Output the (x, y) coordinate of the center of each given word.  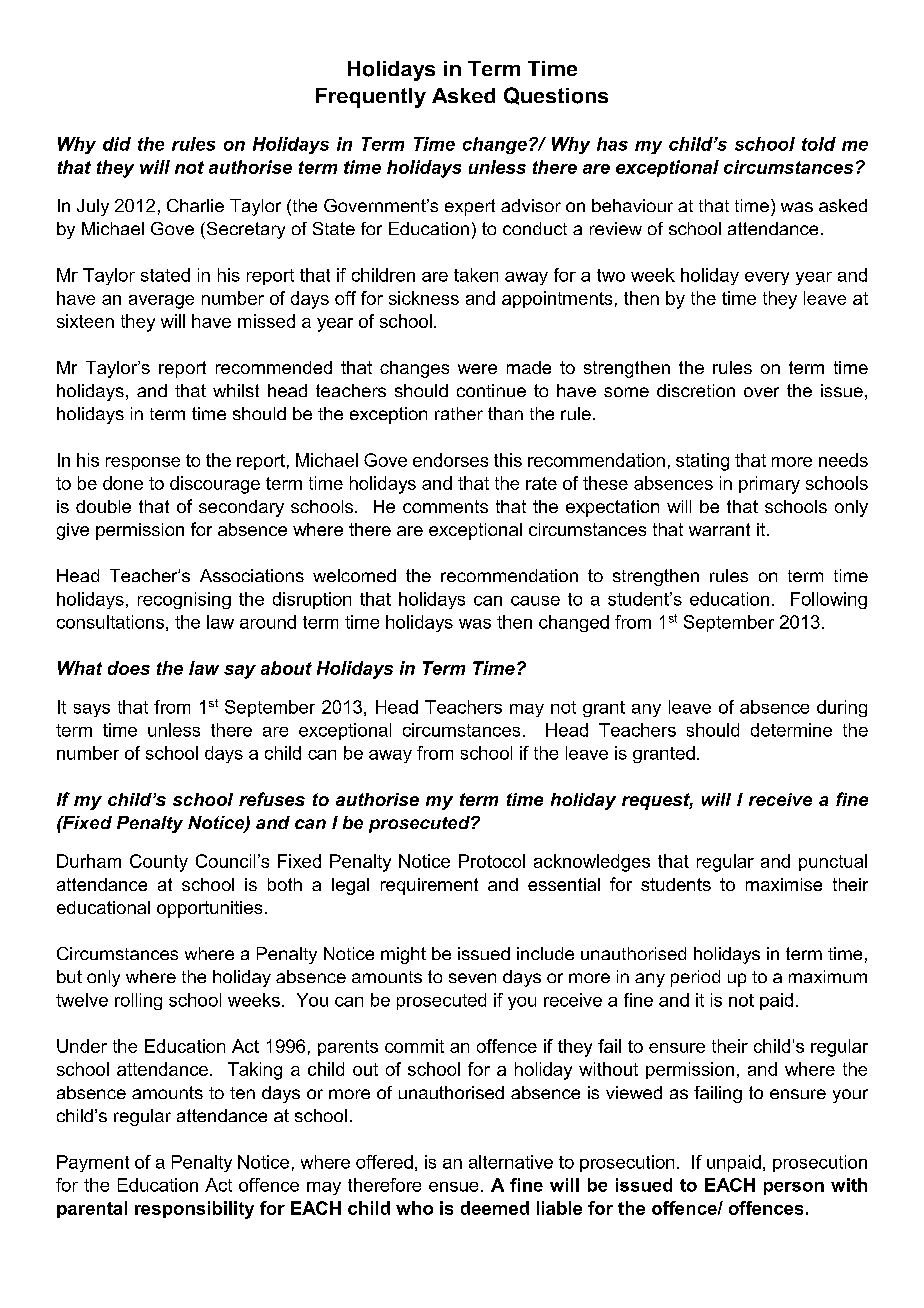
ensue (453, 1187)
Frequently (371, 98)
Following (829, 600)
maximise (784, 884)
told (819, 144)
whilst (236, 390)
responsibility (194, 1210)
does (129, 668)
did (117, 144)
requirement (429, 886)
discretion (696, 390)
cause (535, 601)
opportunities (209, 909)
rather (459, 413)
